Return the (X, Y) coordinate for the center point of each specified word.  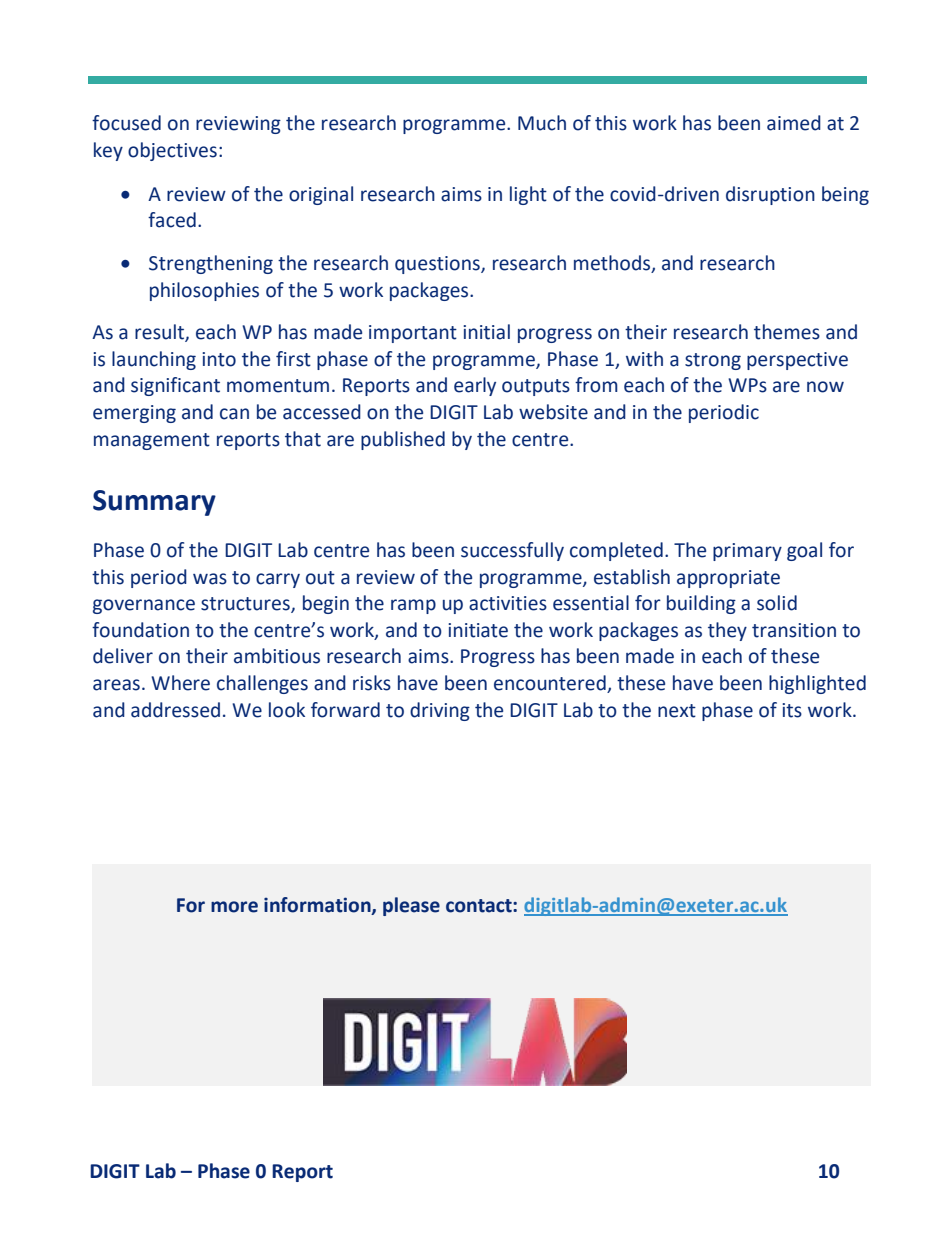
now (825, 387)
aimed (794, 123)
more (234, 907)
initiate (478, 630)
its (792, 710)
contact (480, 906)
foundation (140, 630)
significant (175, 386)
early (475, 386)
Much (542, 123)
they (727, 631)
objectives (172, 151)
